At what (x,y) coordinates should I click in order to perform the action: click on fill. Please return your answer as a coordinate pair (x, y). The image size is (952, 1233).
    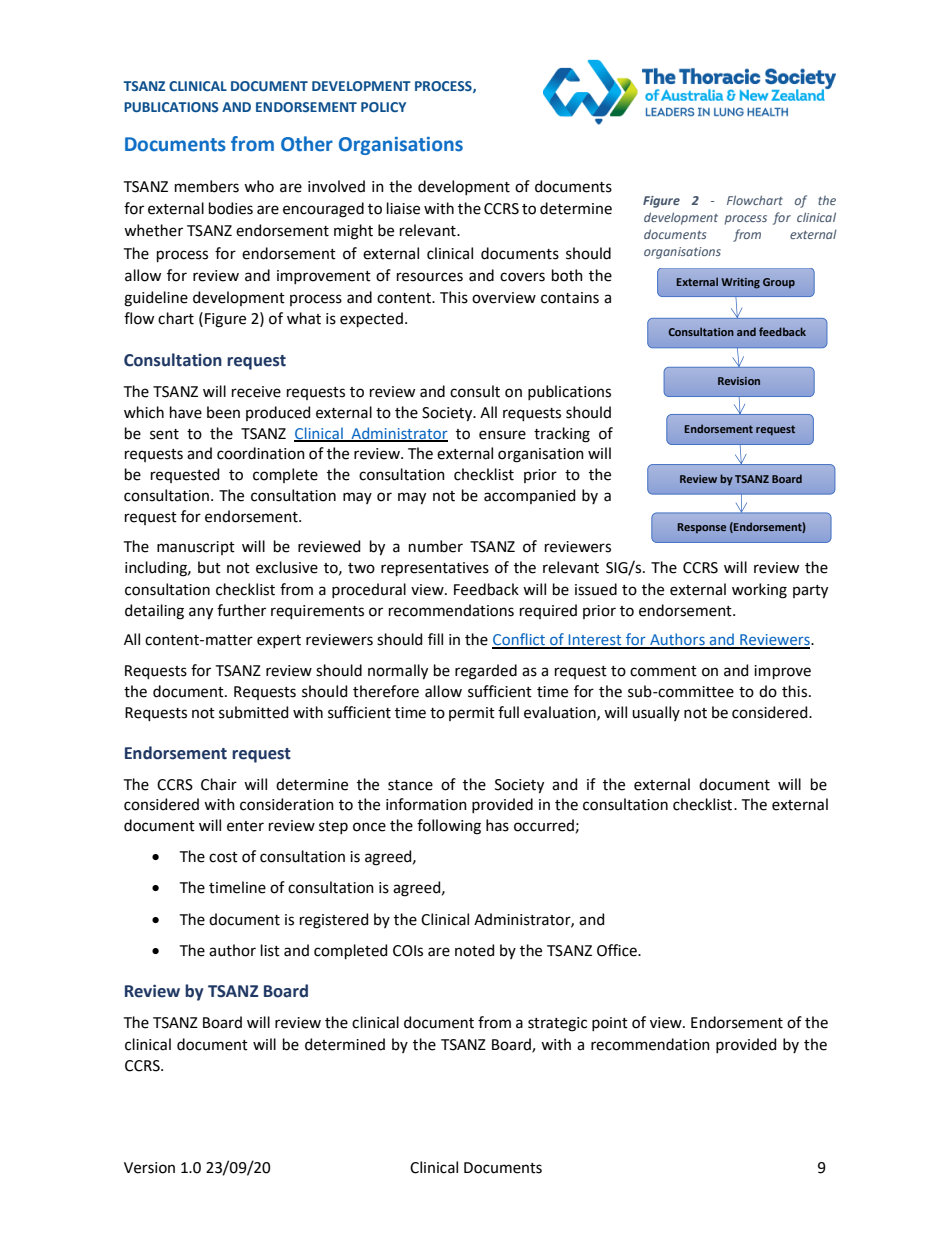
    Looking at the image, I should click on (435, 639).
